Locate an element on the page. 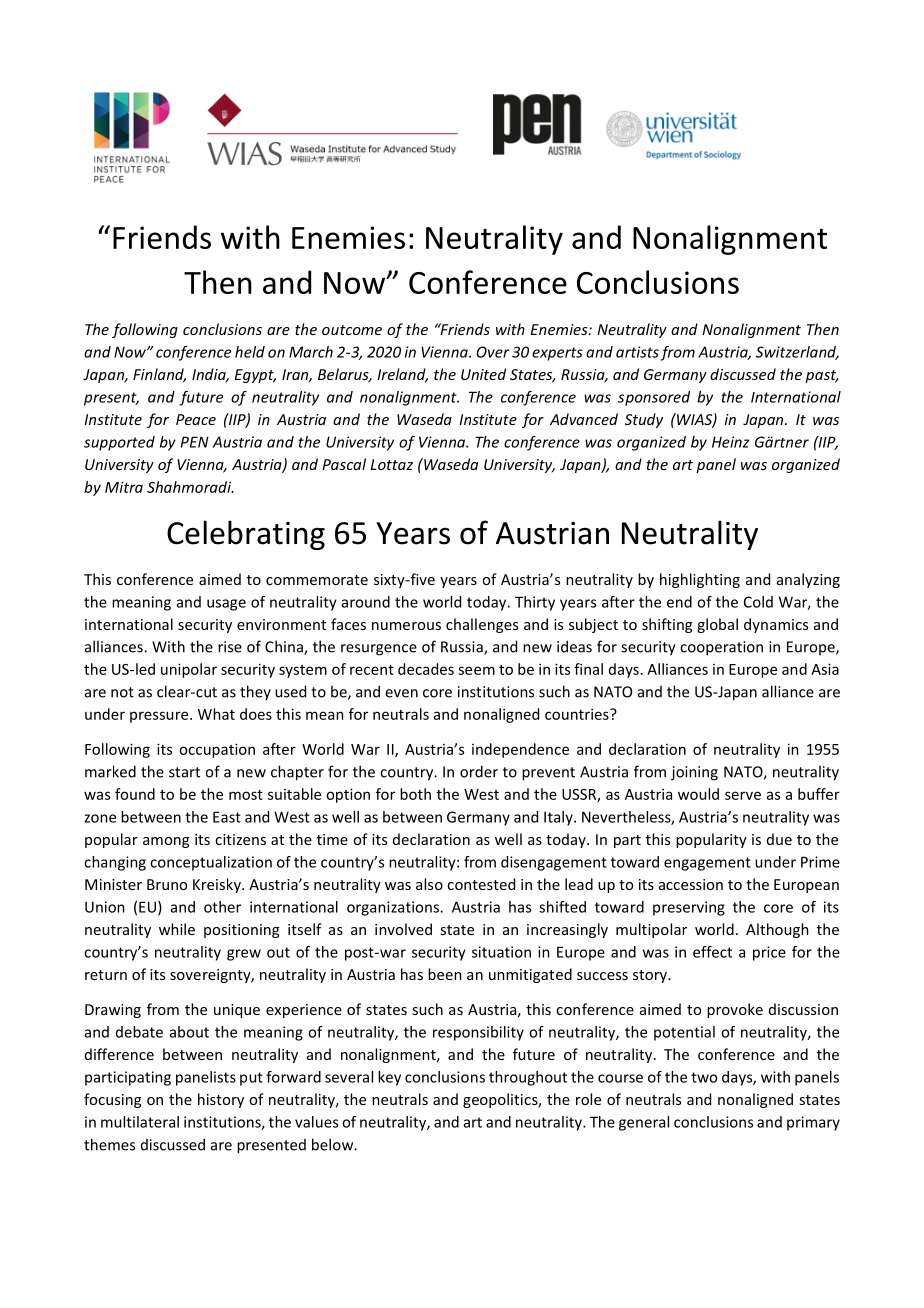 The image size is (924, 1308). Cold is located at coordinates (758, 602).
